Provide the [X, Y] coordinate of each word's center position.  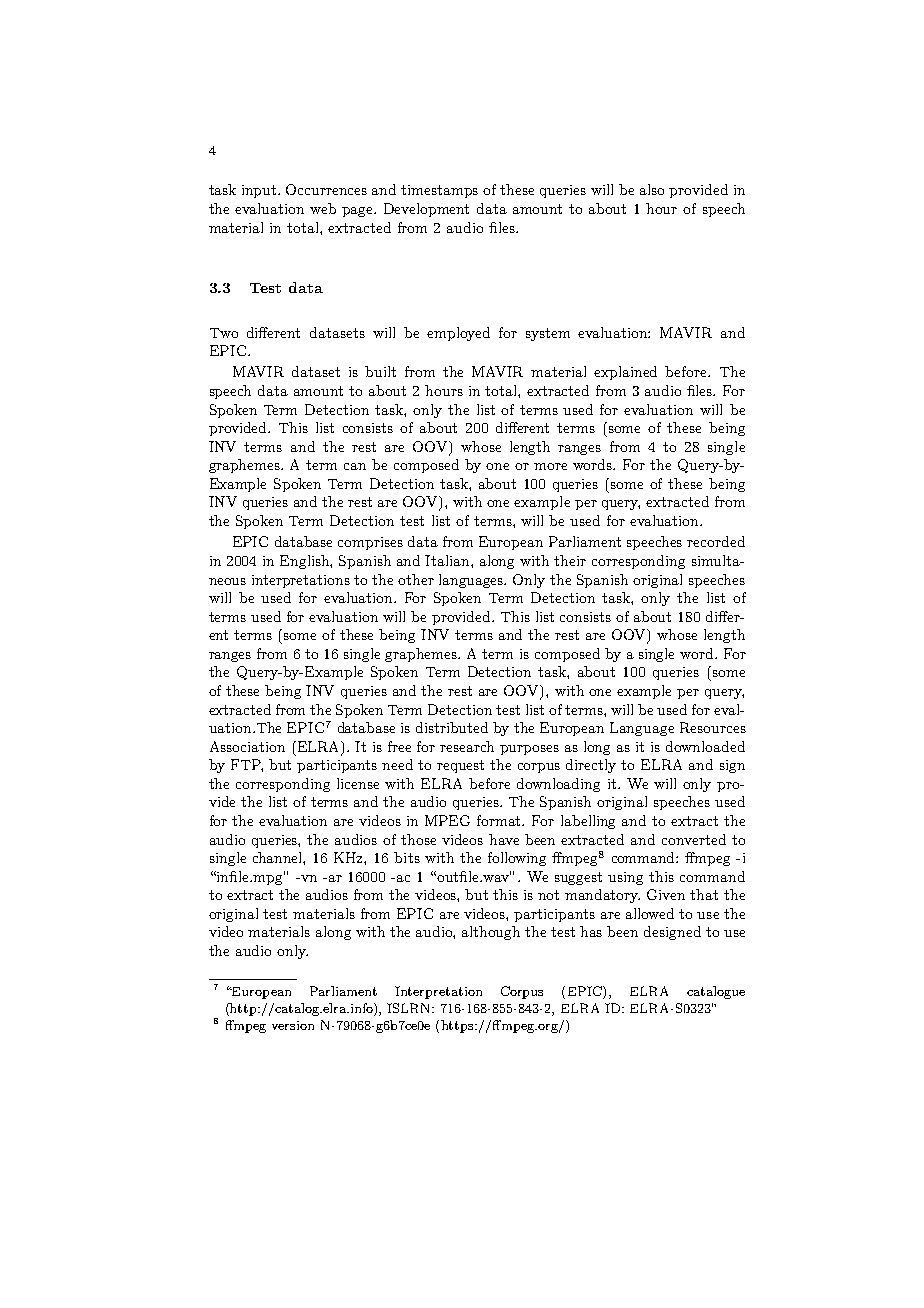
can [355, 466]
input [260, 191]
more [550, 466]
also [652, 189]
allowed [650, 913]
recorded [716, 541]
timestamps [439, 191]
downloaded [705, 746]
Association [247, 746]
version [293, 1025]
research [467, 746]
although [491, 933]
